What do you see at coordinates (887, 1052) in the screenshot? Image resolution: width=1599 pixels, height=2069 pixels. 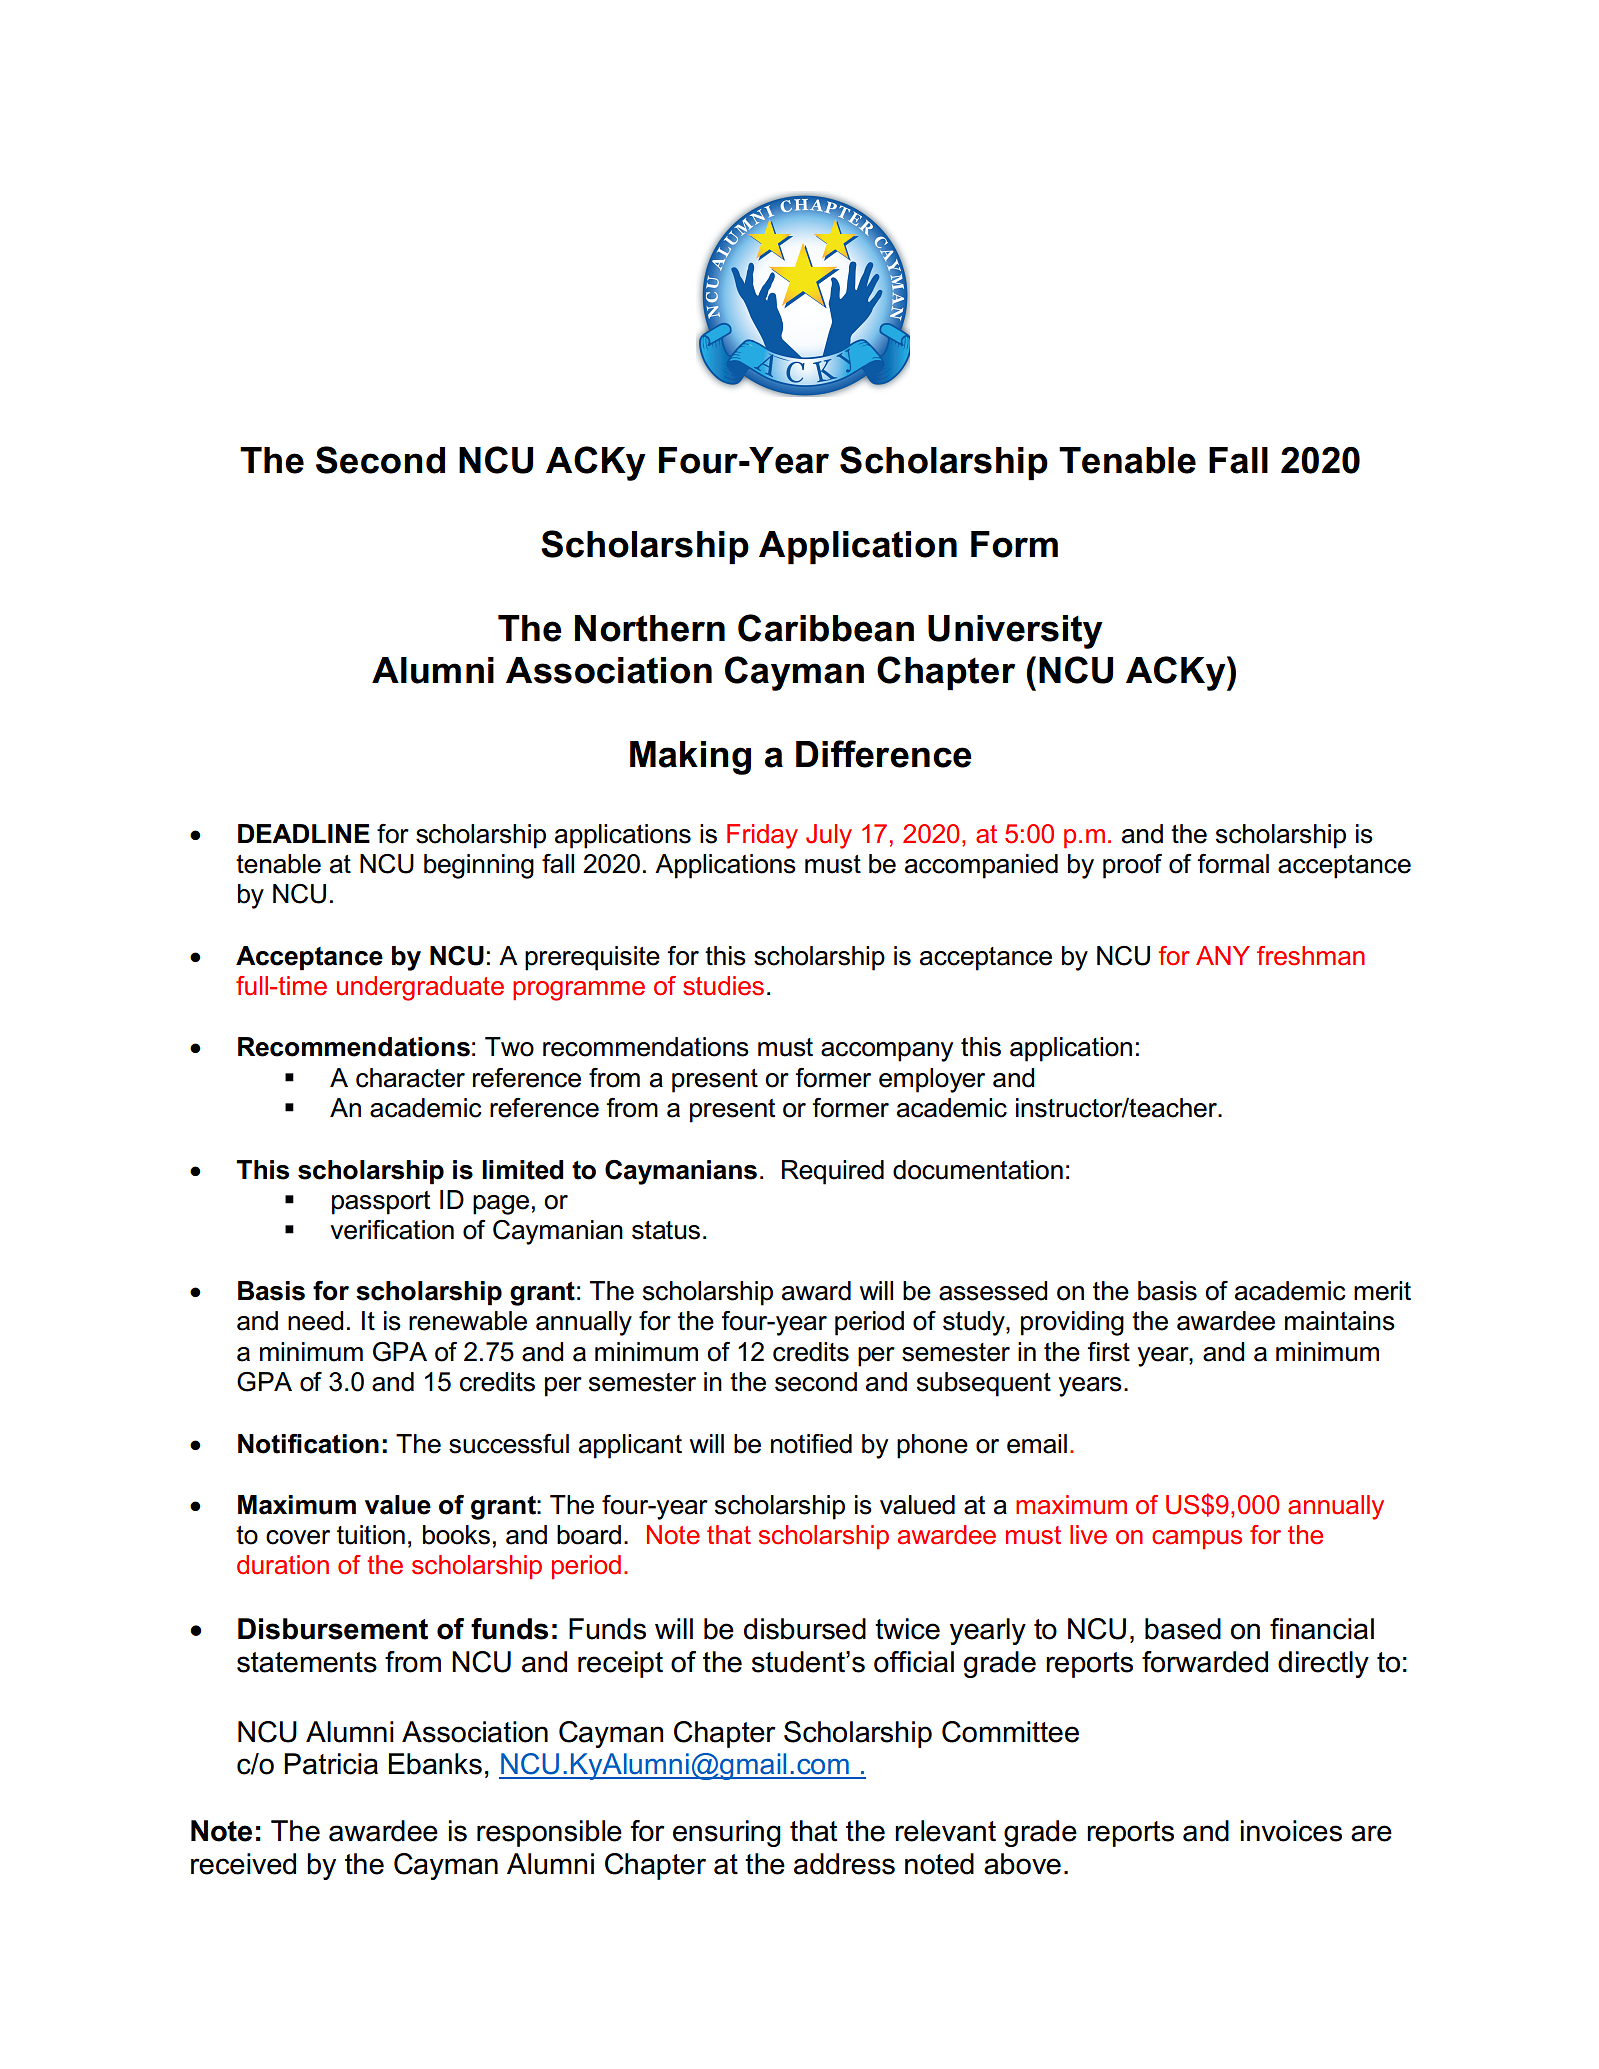 I see `accompany` at bounding box center [887, 1052].
